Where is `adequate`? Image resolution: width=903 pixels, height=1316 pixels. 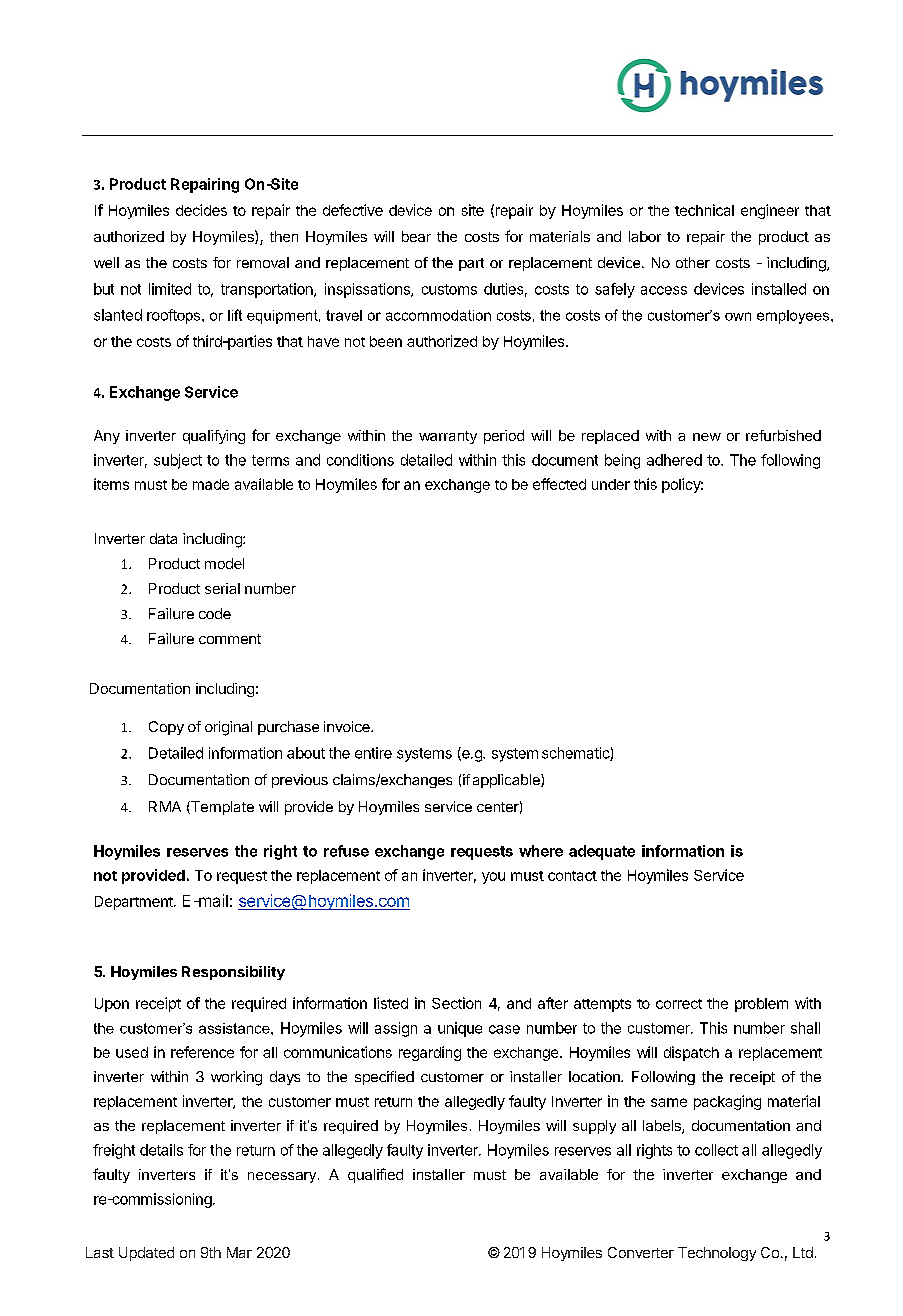 adequate is located at coordinates (602, 852).
